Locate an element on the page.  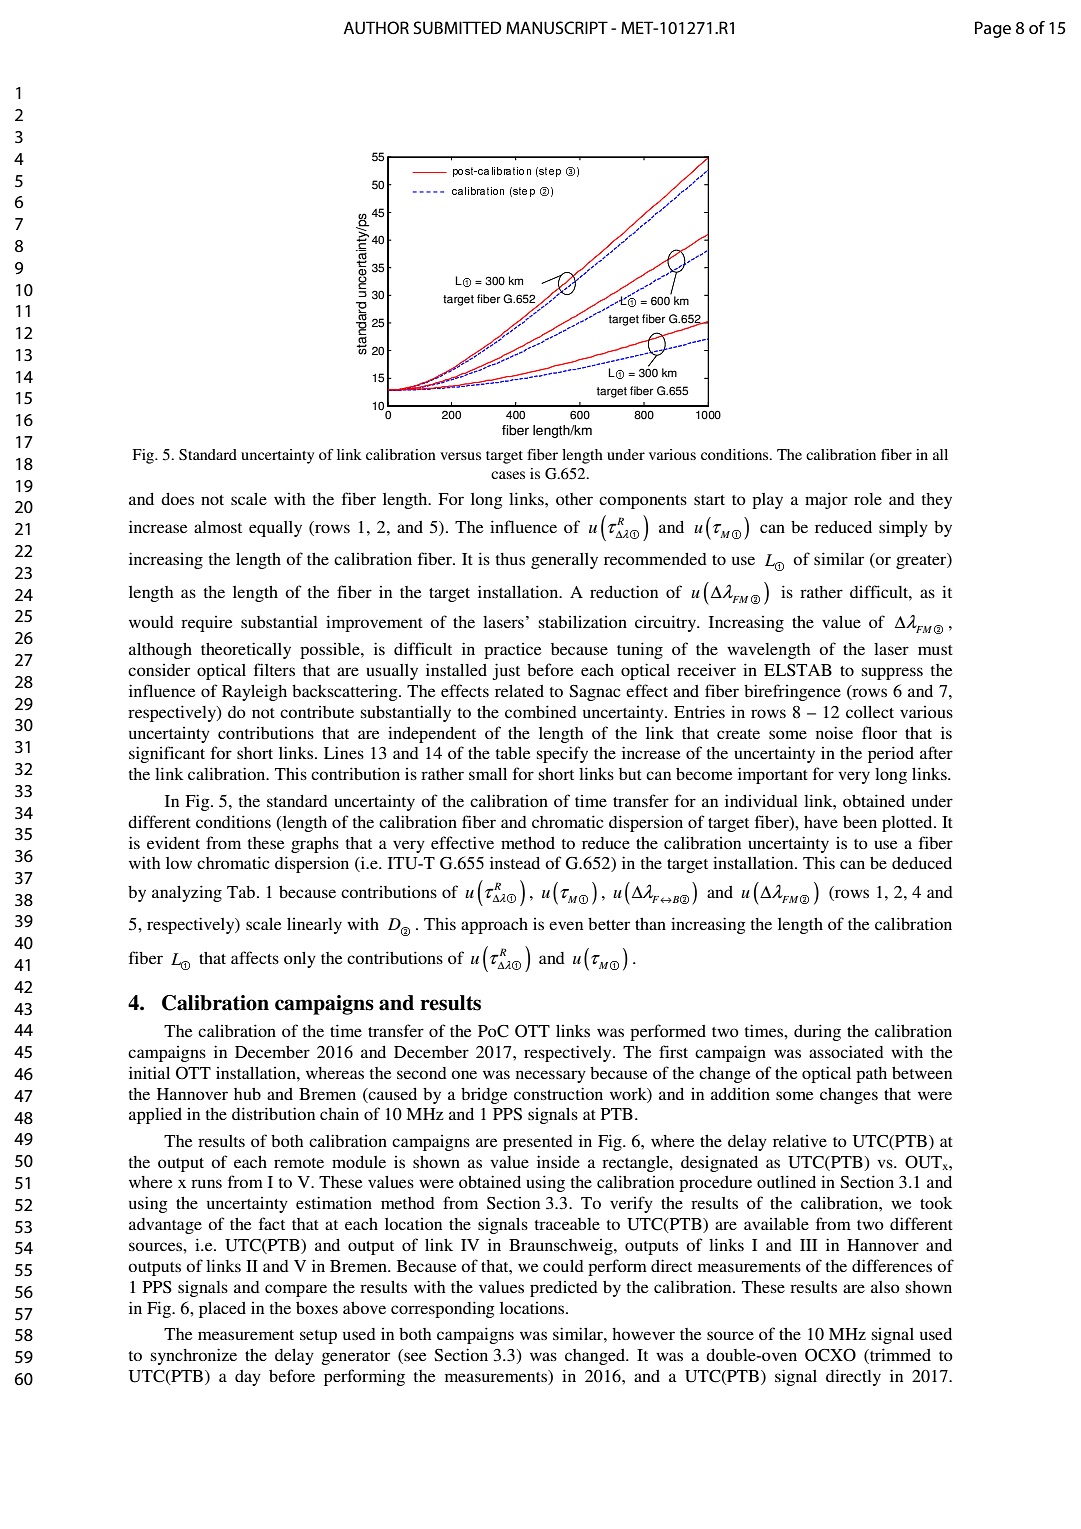
does is located at coordinates (177, 499).
